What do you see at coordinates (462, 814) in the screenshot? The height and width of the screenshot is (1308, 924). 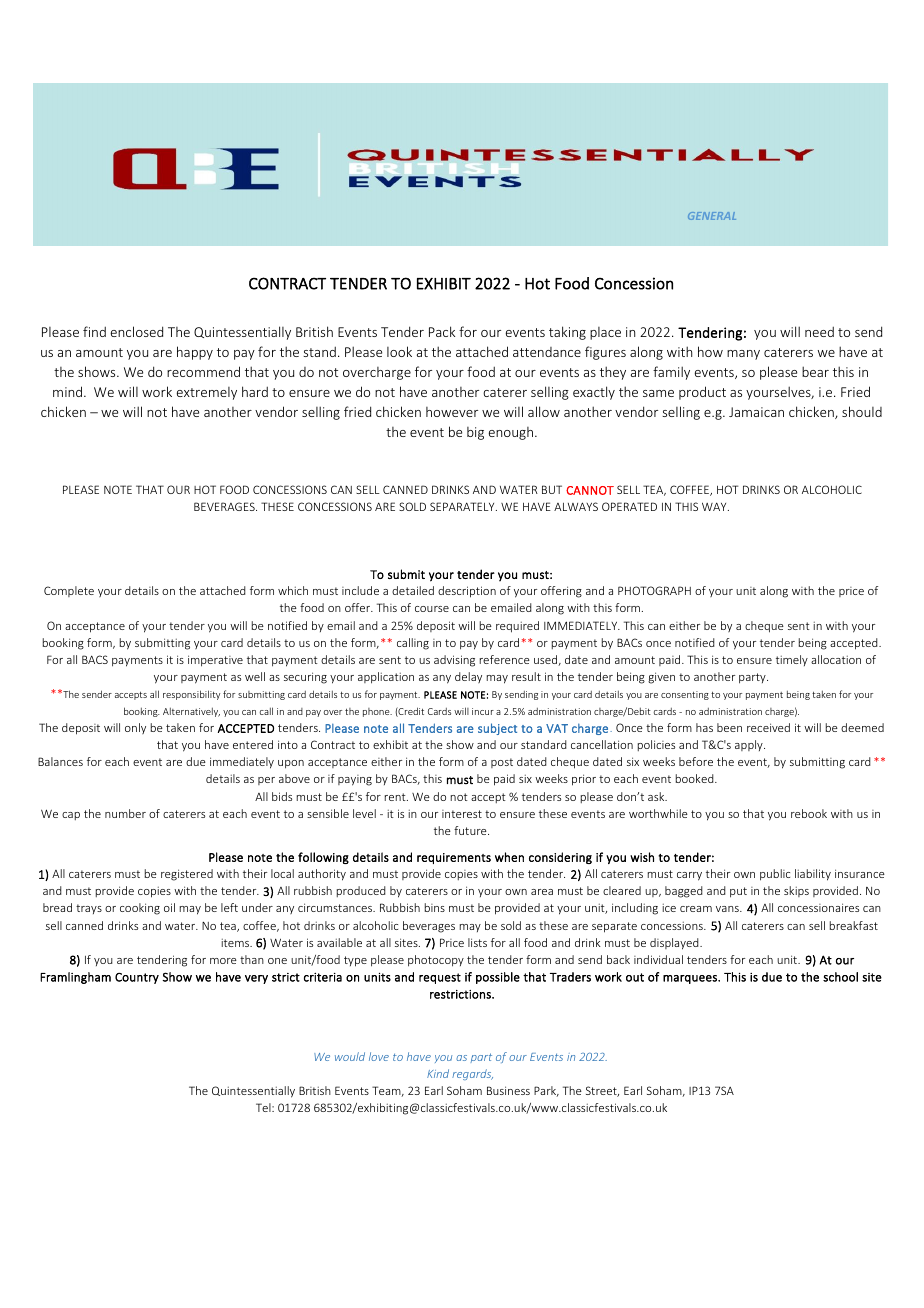 I see `interest` at bounding box center [462, 814].
